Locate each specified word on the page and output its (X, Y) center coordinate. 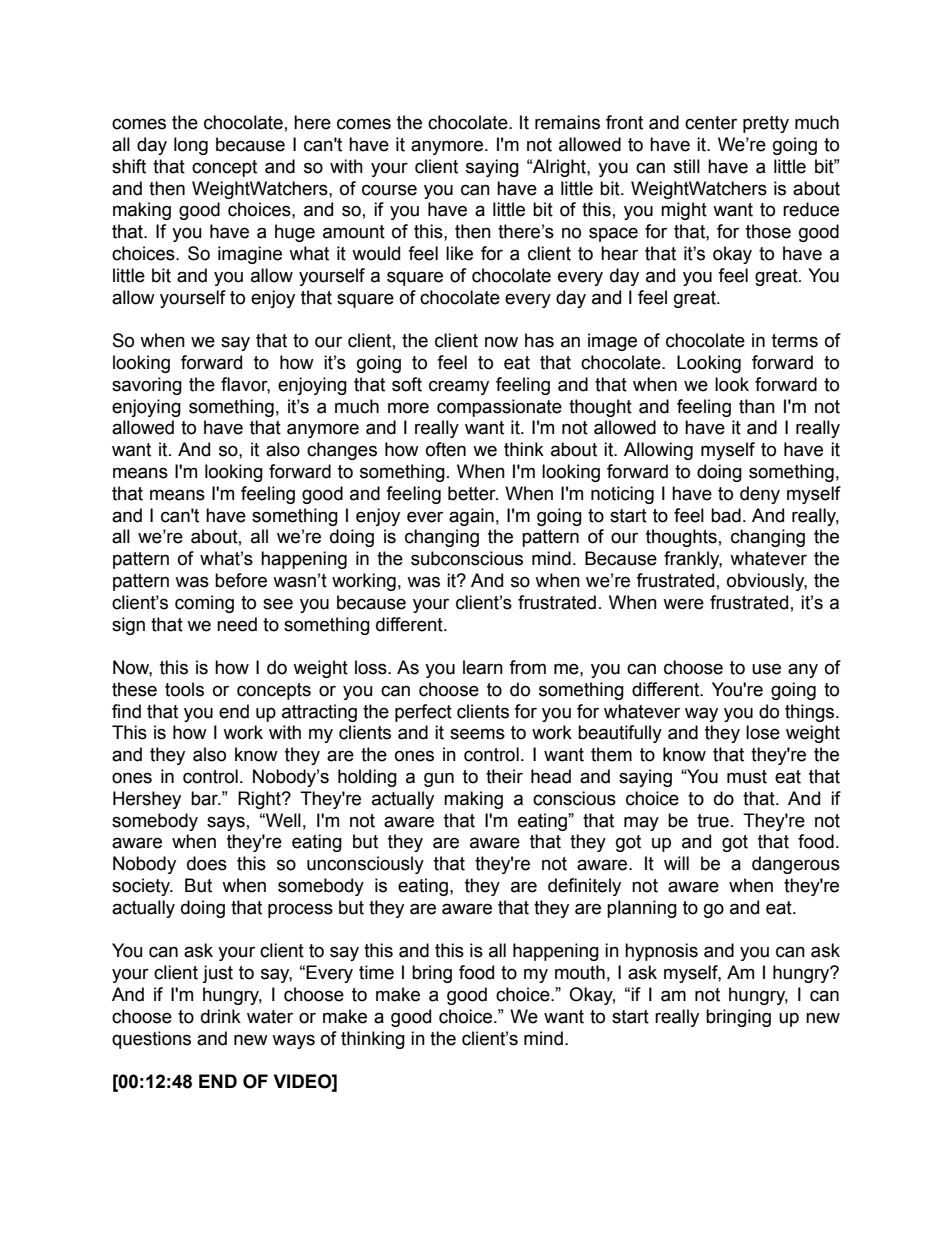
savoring (147, 386)
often (446, 449)
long (191, 146)
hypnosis (661, 952)
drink (221, 1016)
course (389, 190)
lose (763, 732)
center (711, 123)
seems (477, 734)
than (757, 406)
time (376, 972)
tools (184, 689)
